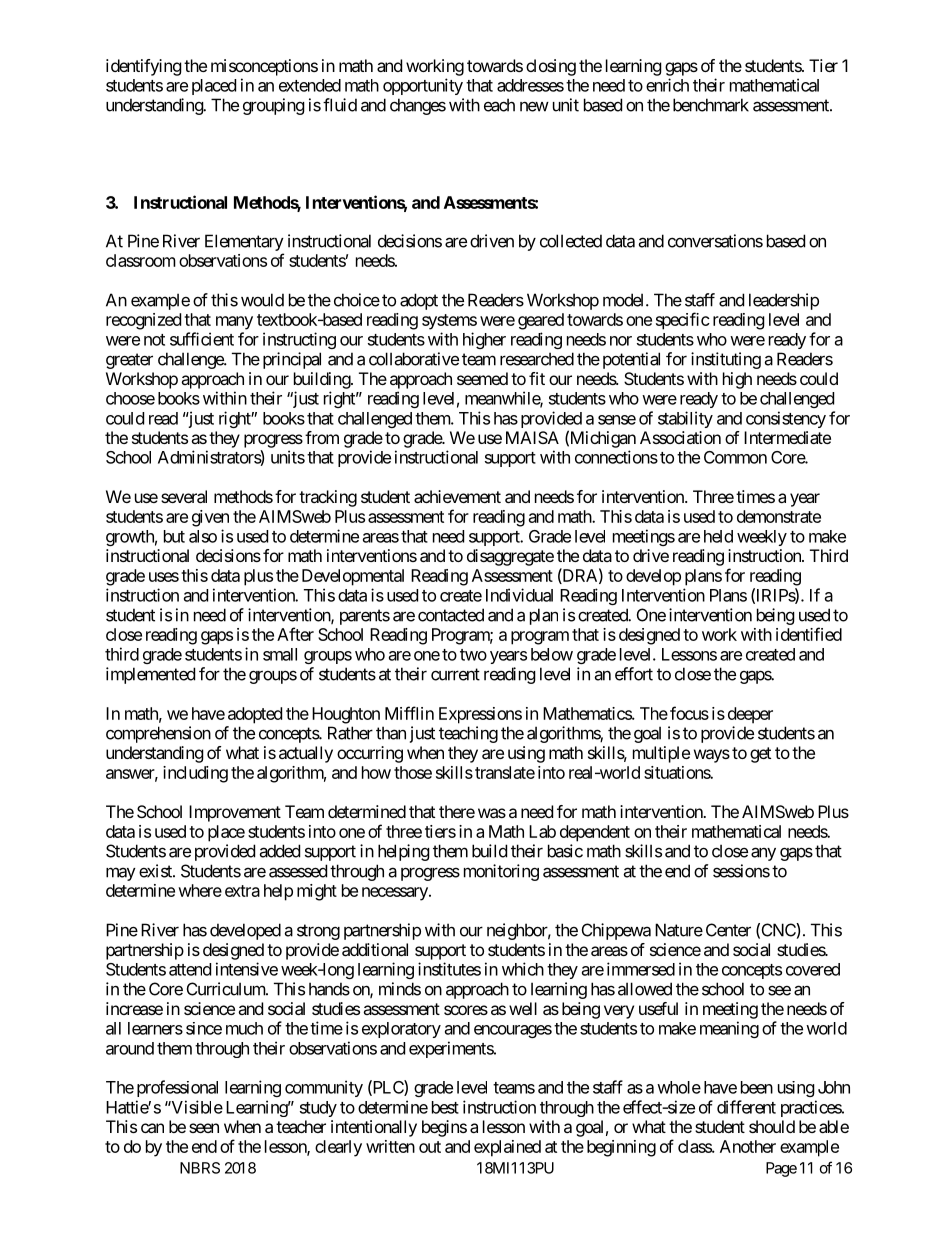 This screenshot has width=952, height=1233. I want to click on contacted, so click(451, 615).
